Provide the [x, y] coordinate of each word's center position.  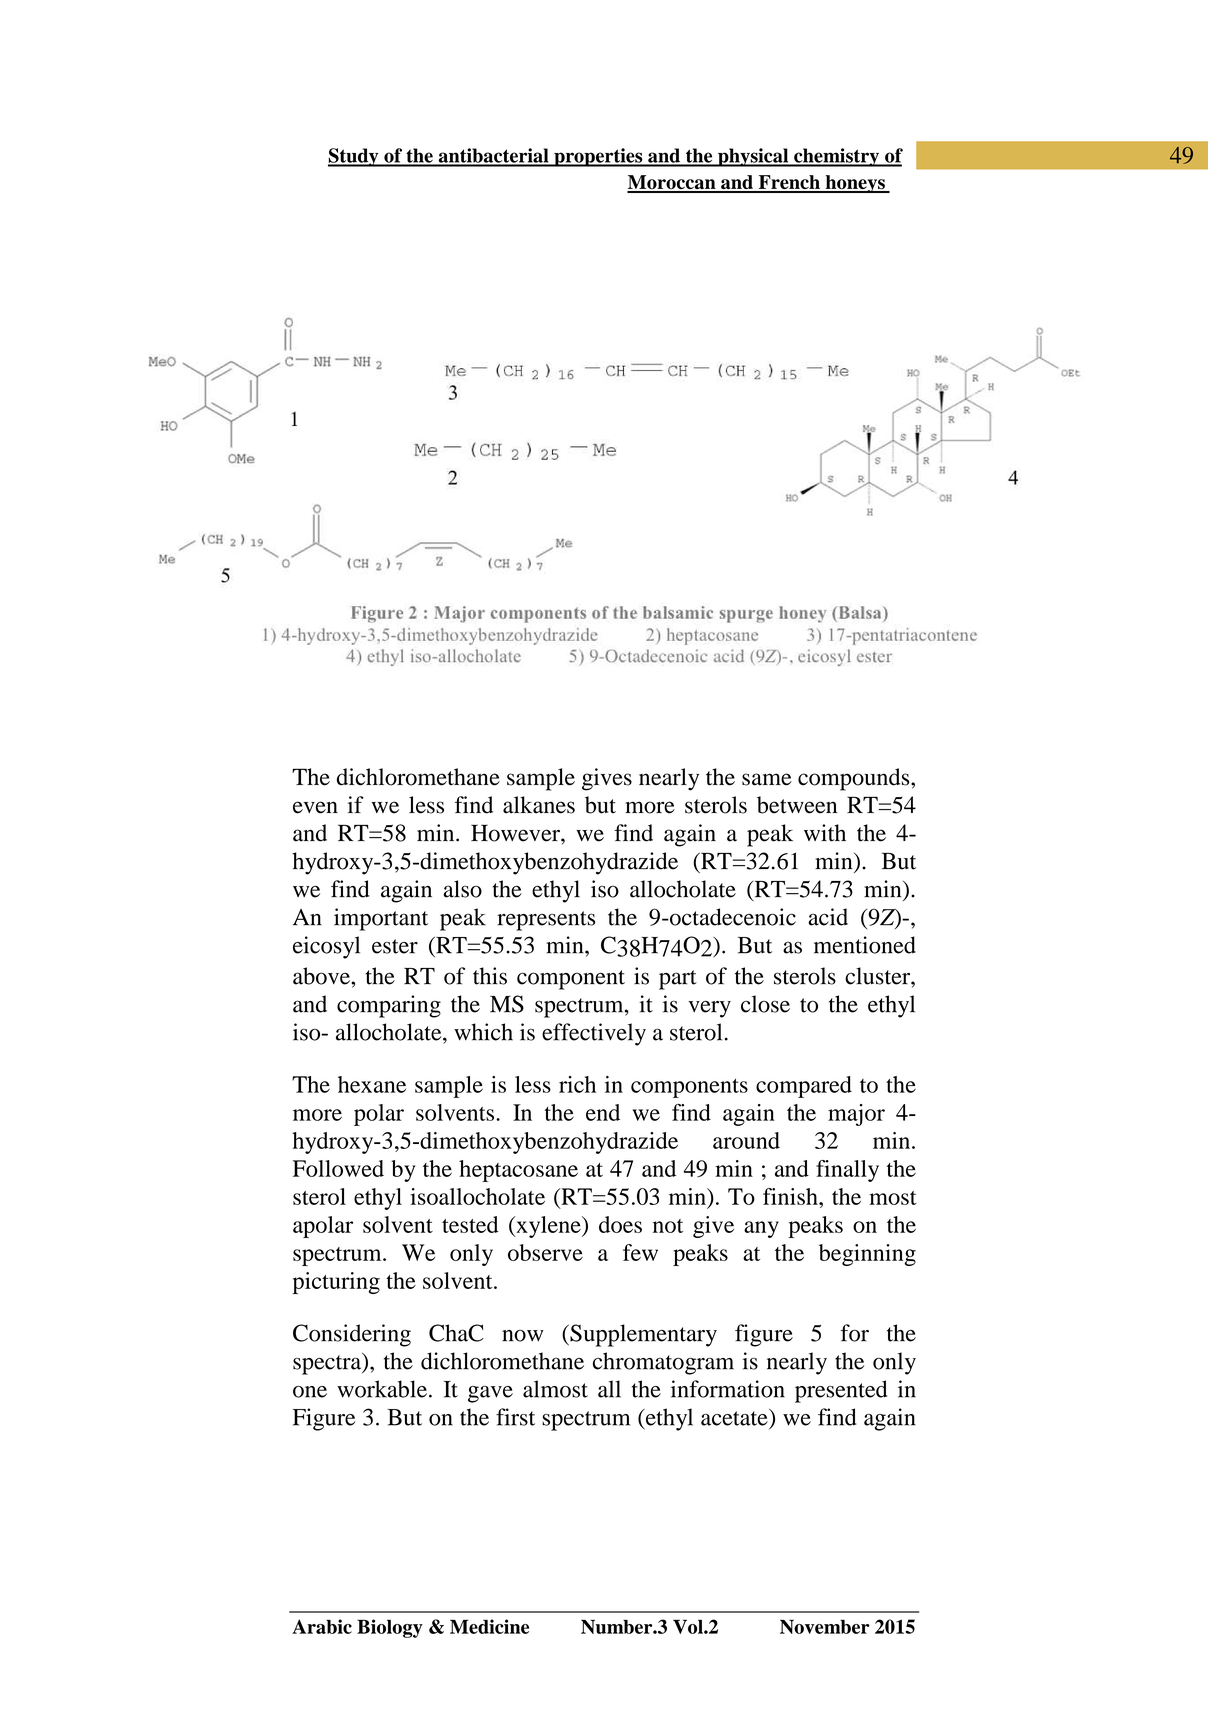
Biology [390, 1628]
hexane [372, 1084]
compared [804, 1087]
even [315, 807]
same [767, 779]
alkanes [539, 805]
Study [354, 157]
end [603, 1112]
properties [598, 157]
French [789, 183]
